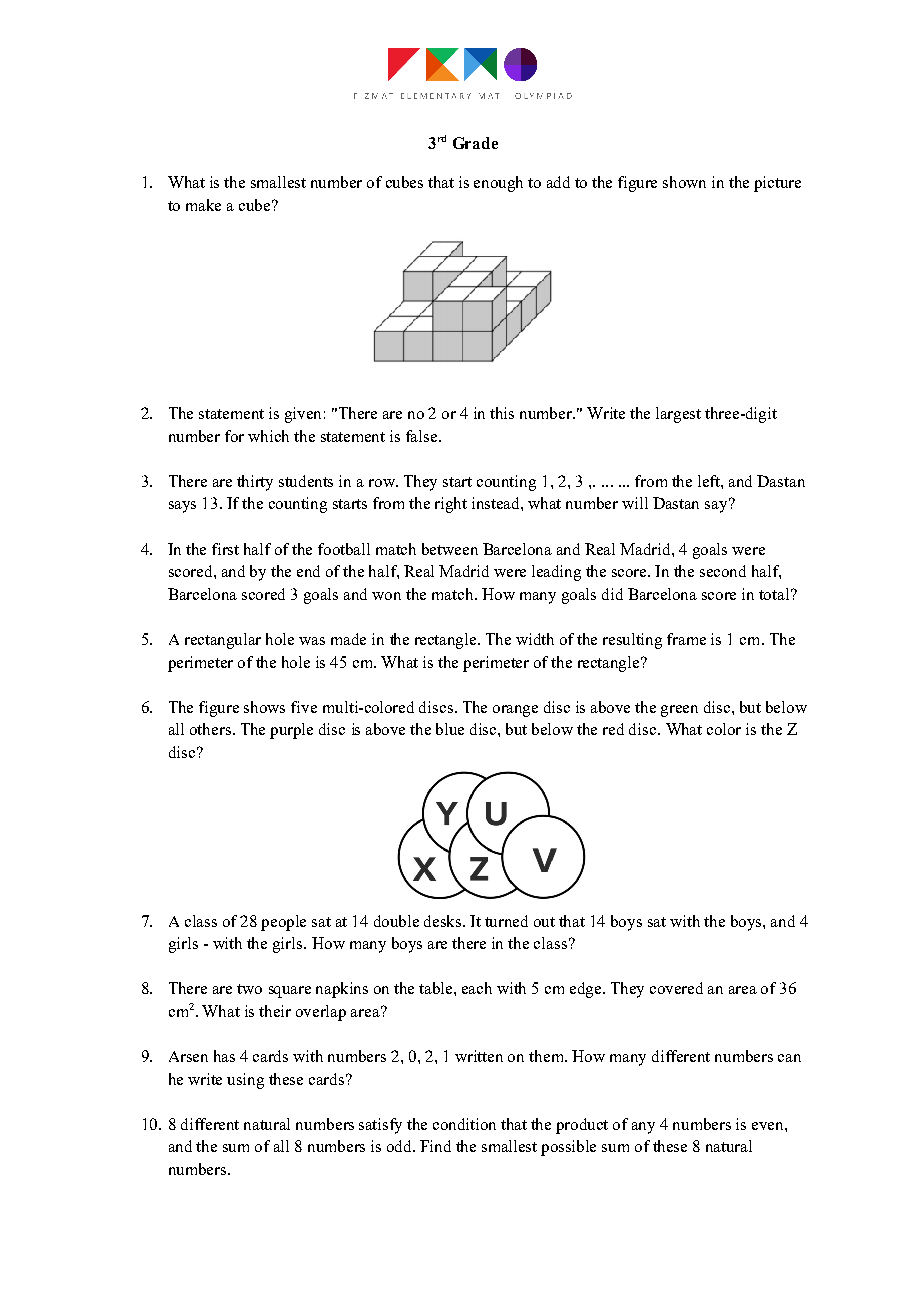  I want to click on make, so click(203, 205).
